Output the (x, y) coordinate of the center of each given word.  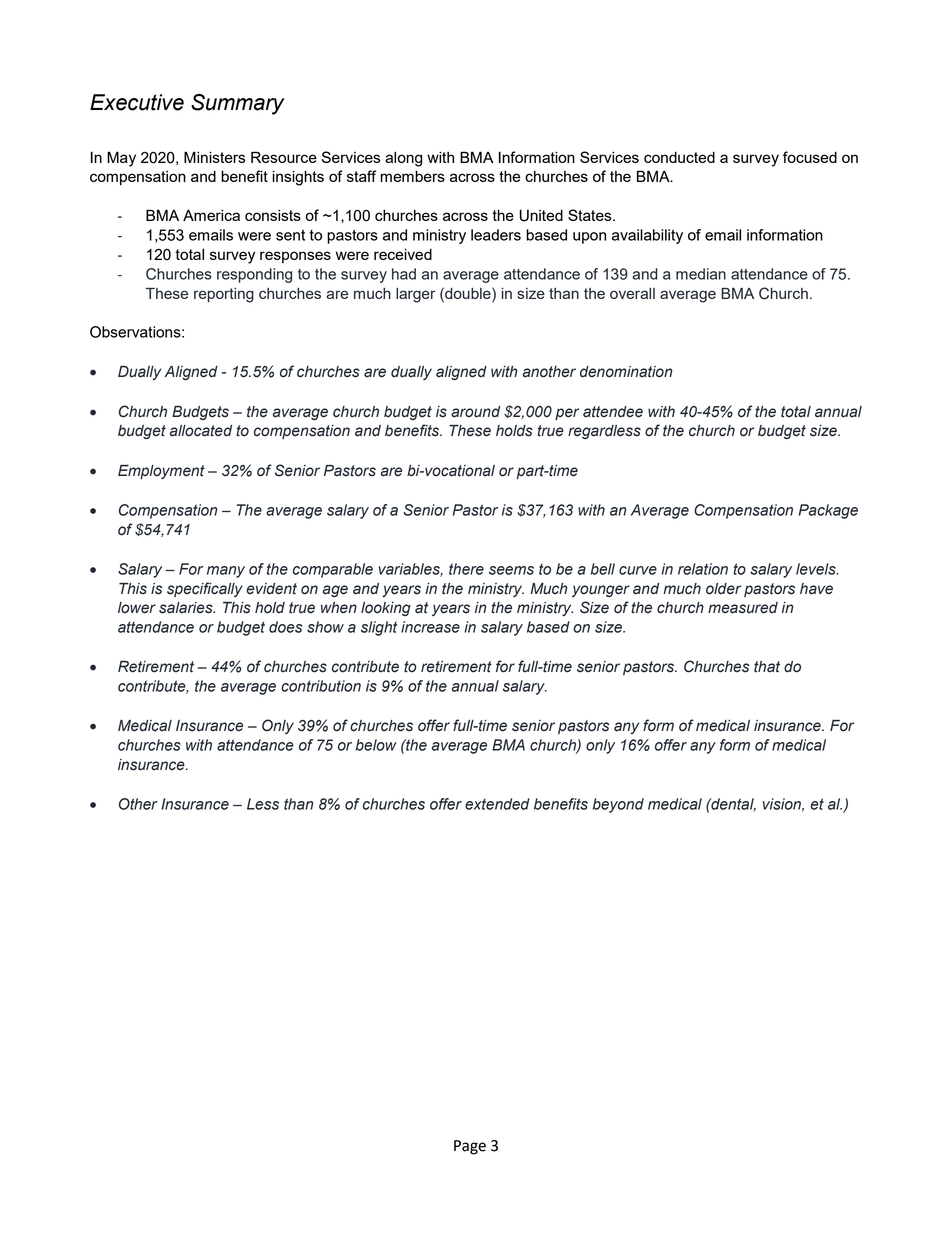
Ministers (215, 157)
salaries (187, 608)
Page (470, 1147)
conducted (679, 157)
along (403, 159)
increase (430, 627)
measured (743, 608)
